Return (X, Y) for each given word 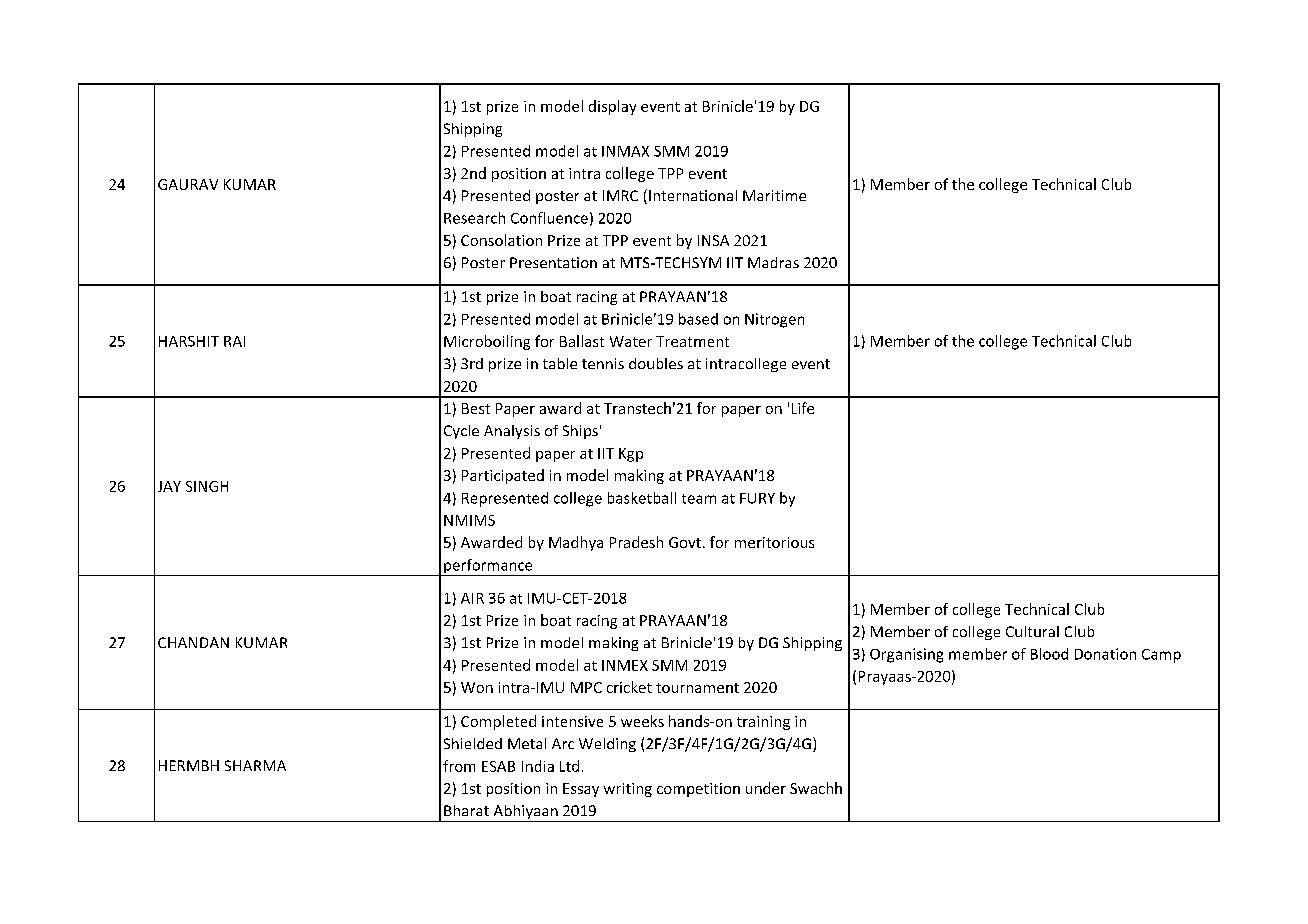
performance (488, 567)
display (612, 107)
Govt (685, 542)
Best (476, 408)
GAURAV (188, 184)
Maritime (774, 195)
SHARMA (255, 765)
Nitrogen (774, 320)
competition (698, 790)
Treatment (692, 341)
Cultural (1032, 631)
